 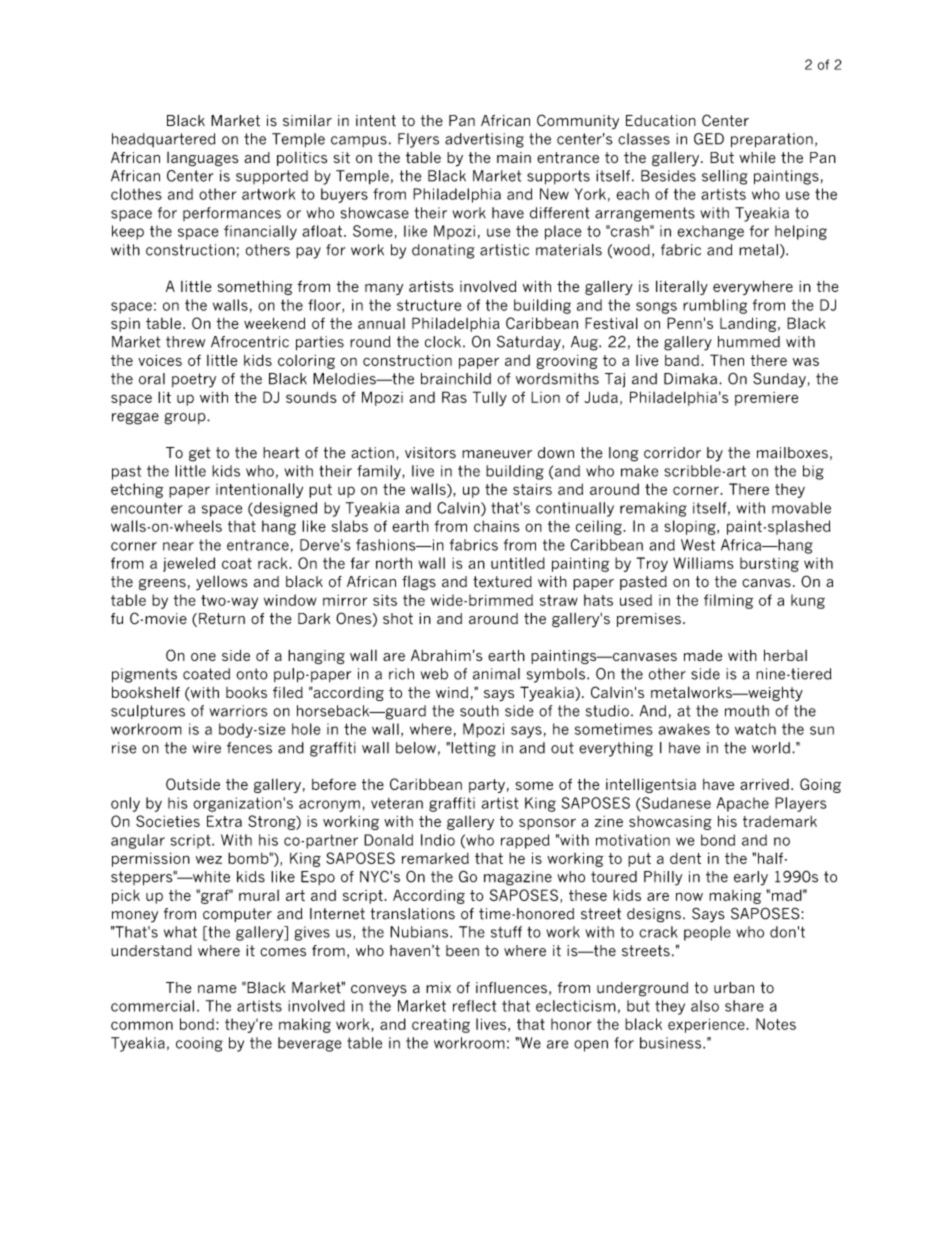 I want to click on advertising, so click(x=484, y=140).
